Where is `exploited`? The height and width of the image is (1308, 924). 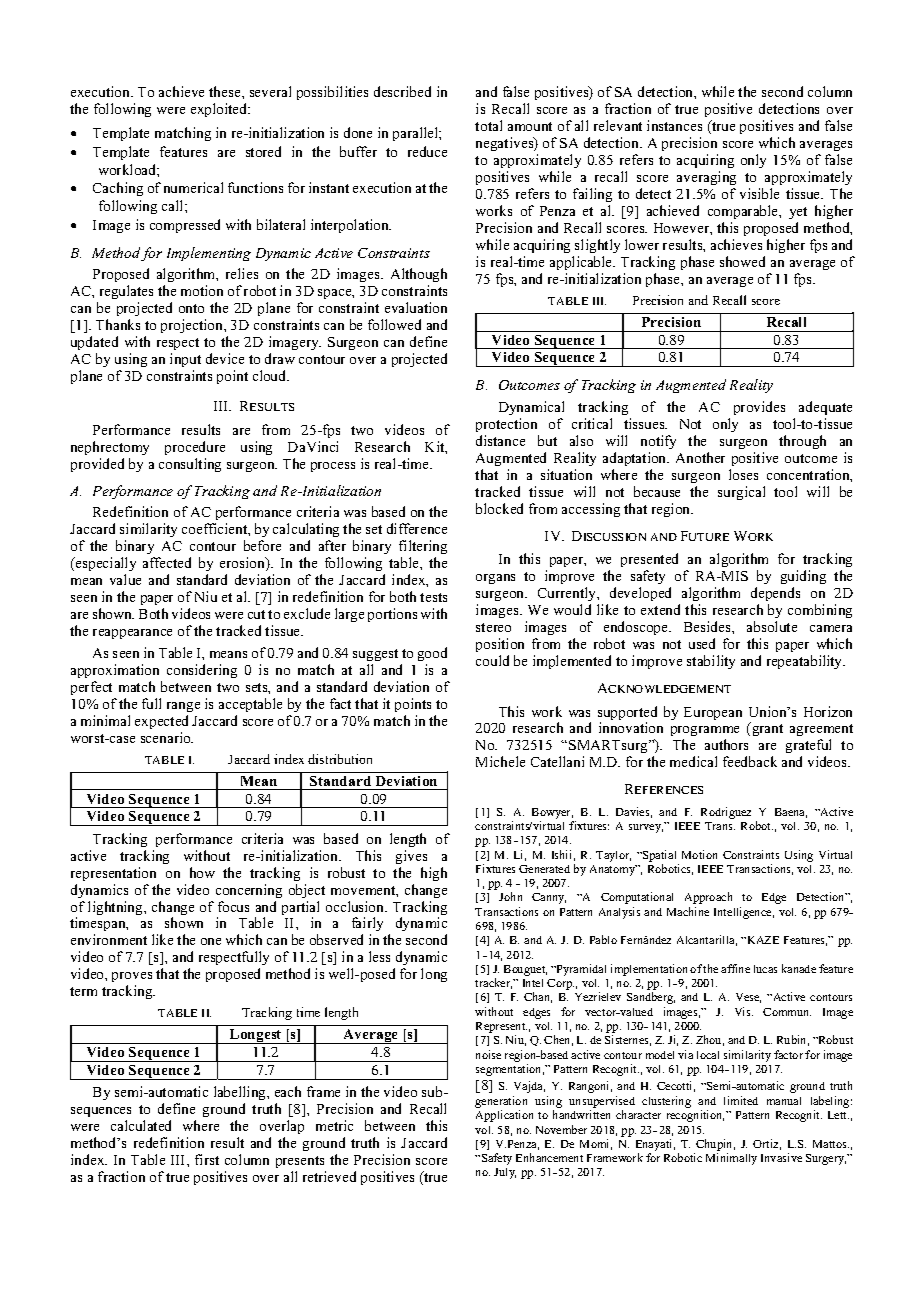 exploited is located at coordinates (220, 110).
